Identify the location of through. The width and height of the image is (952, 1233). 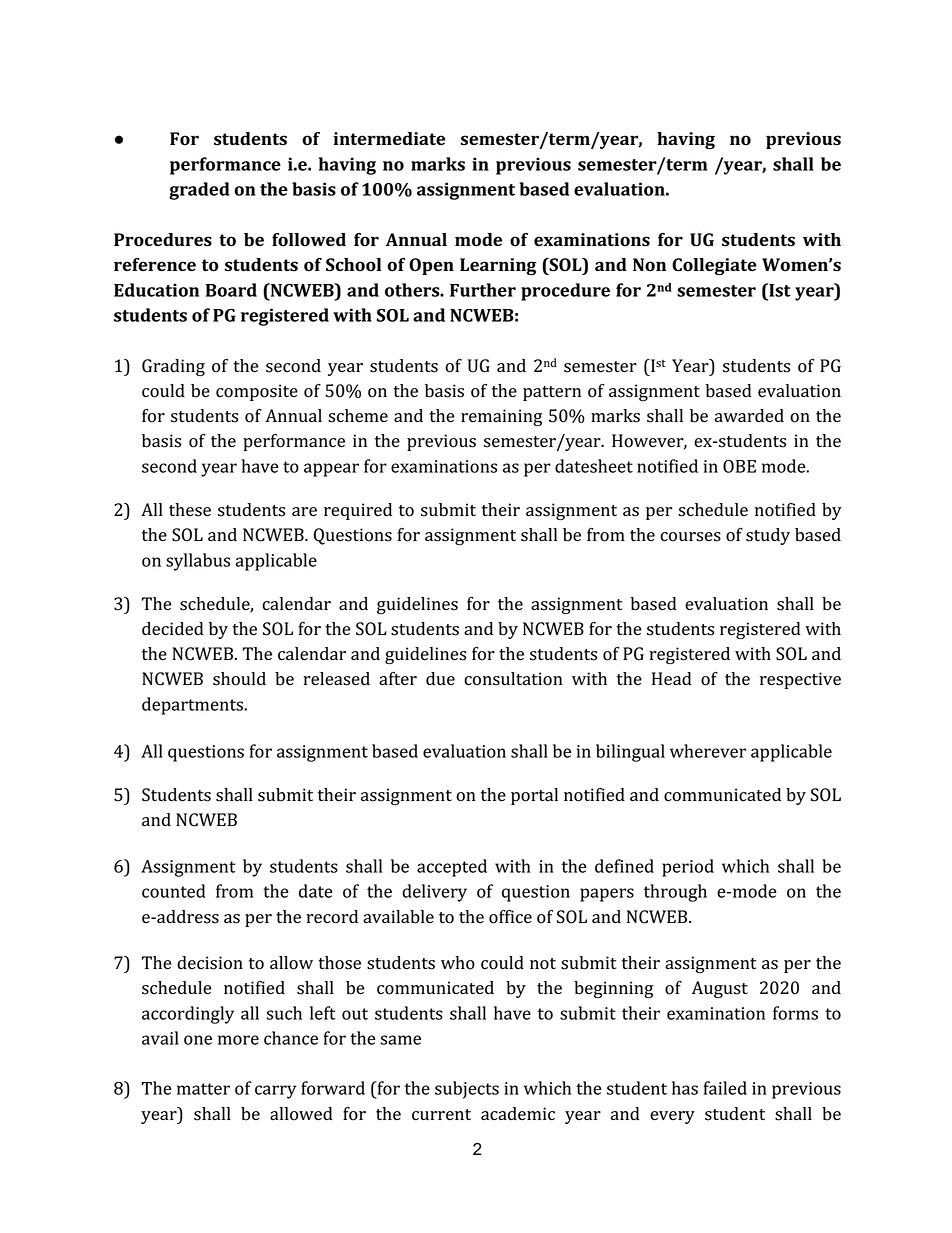
(675, 893).
